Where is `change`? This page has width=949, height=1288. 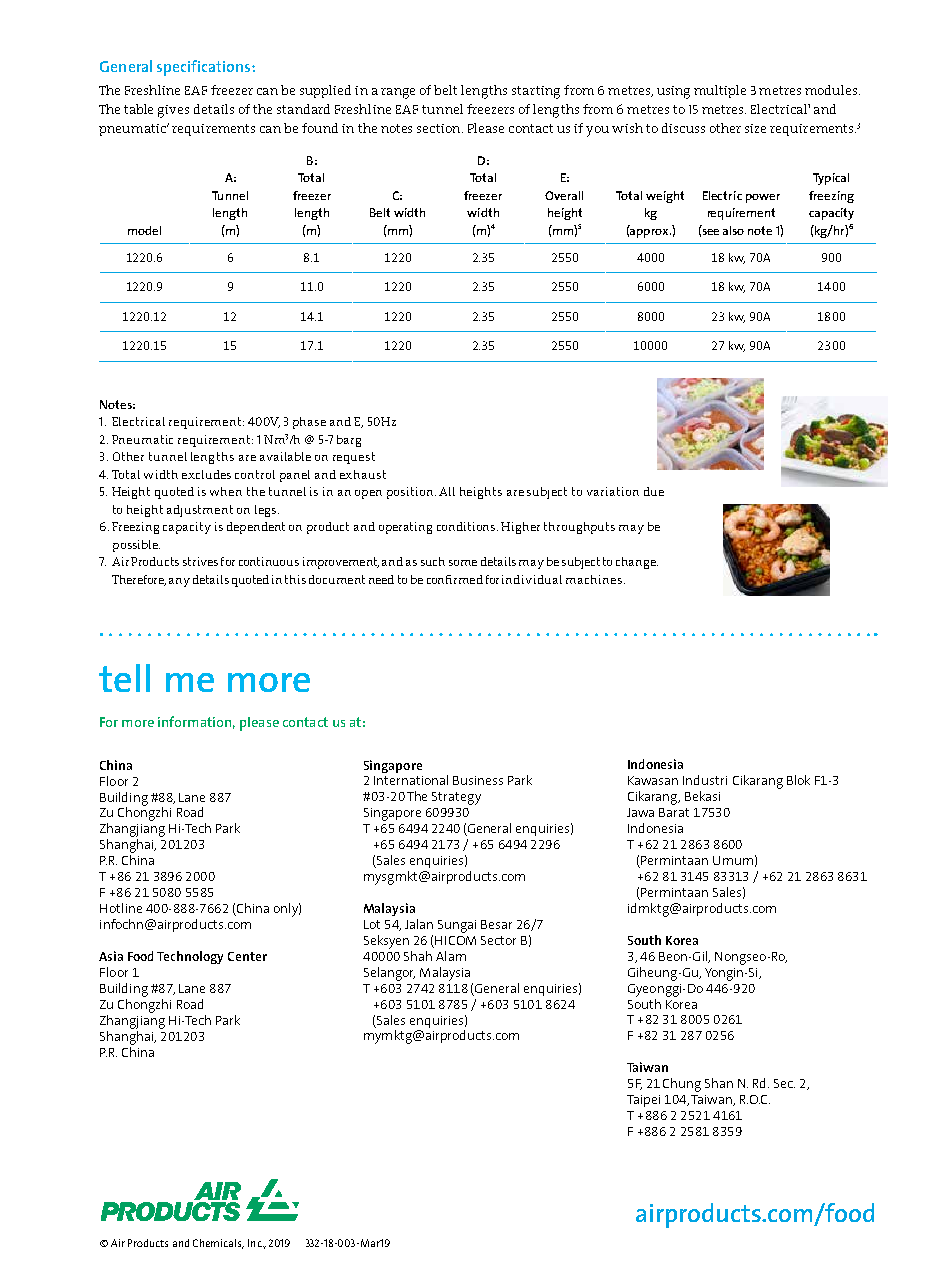 change is located at coordinates (637, 563).
